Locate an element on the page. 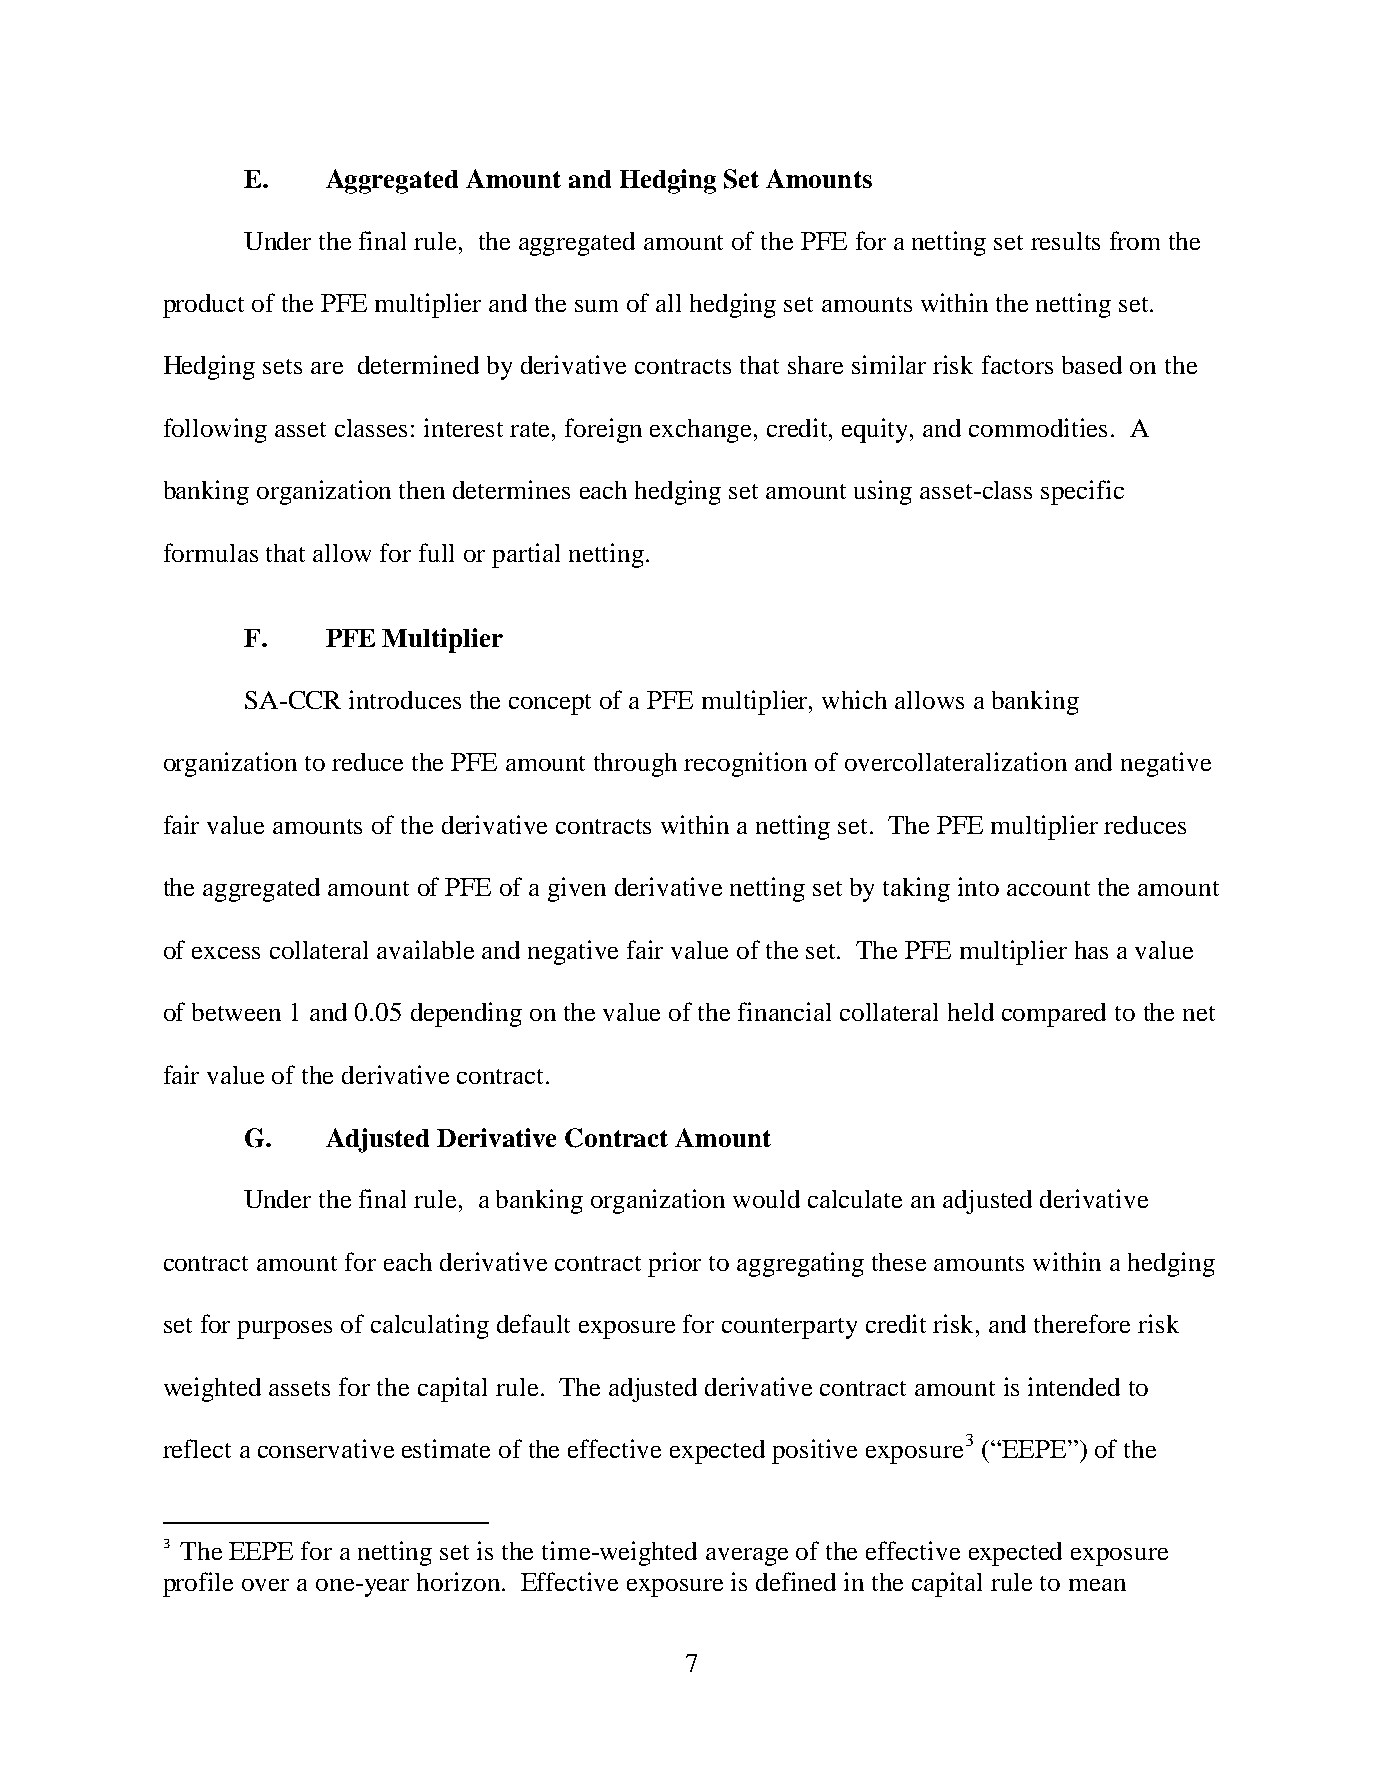  product is located at coordinates (203, 306).
